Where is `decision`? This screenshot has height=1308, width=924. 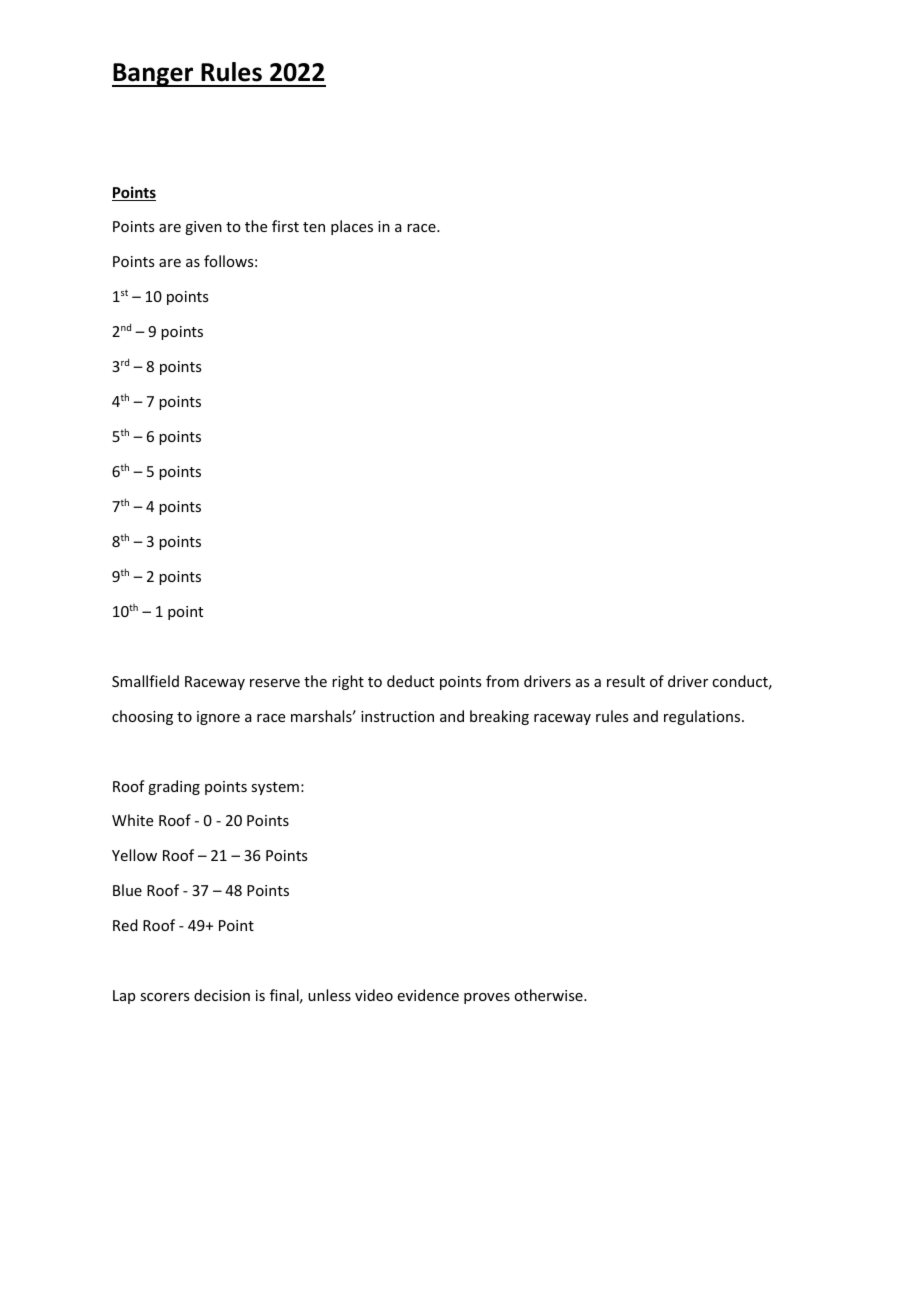 decision is located at coordinates (222, 995).
